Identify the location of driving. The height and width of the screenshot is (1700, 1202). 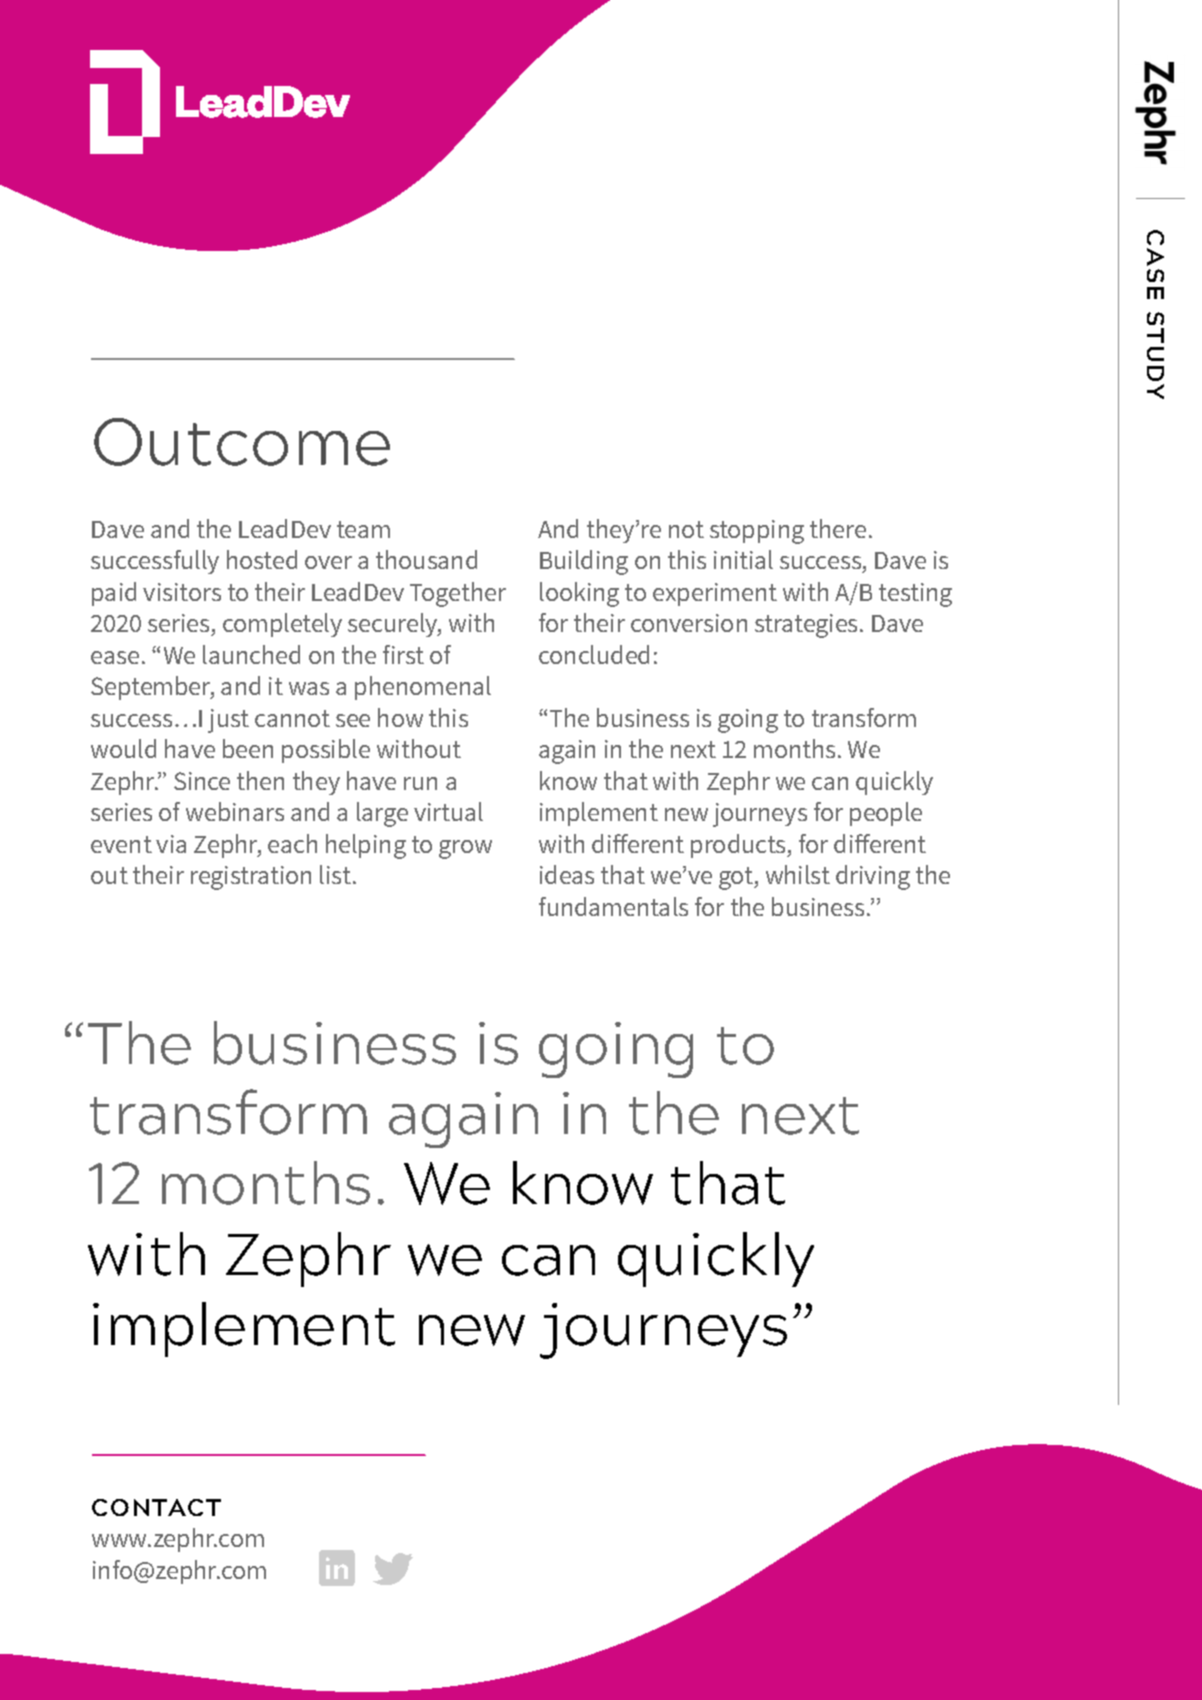
(873, 877).
